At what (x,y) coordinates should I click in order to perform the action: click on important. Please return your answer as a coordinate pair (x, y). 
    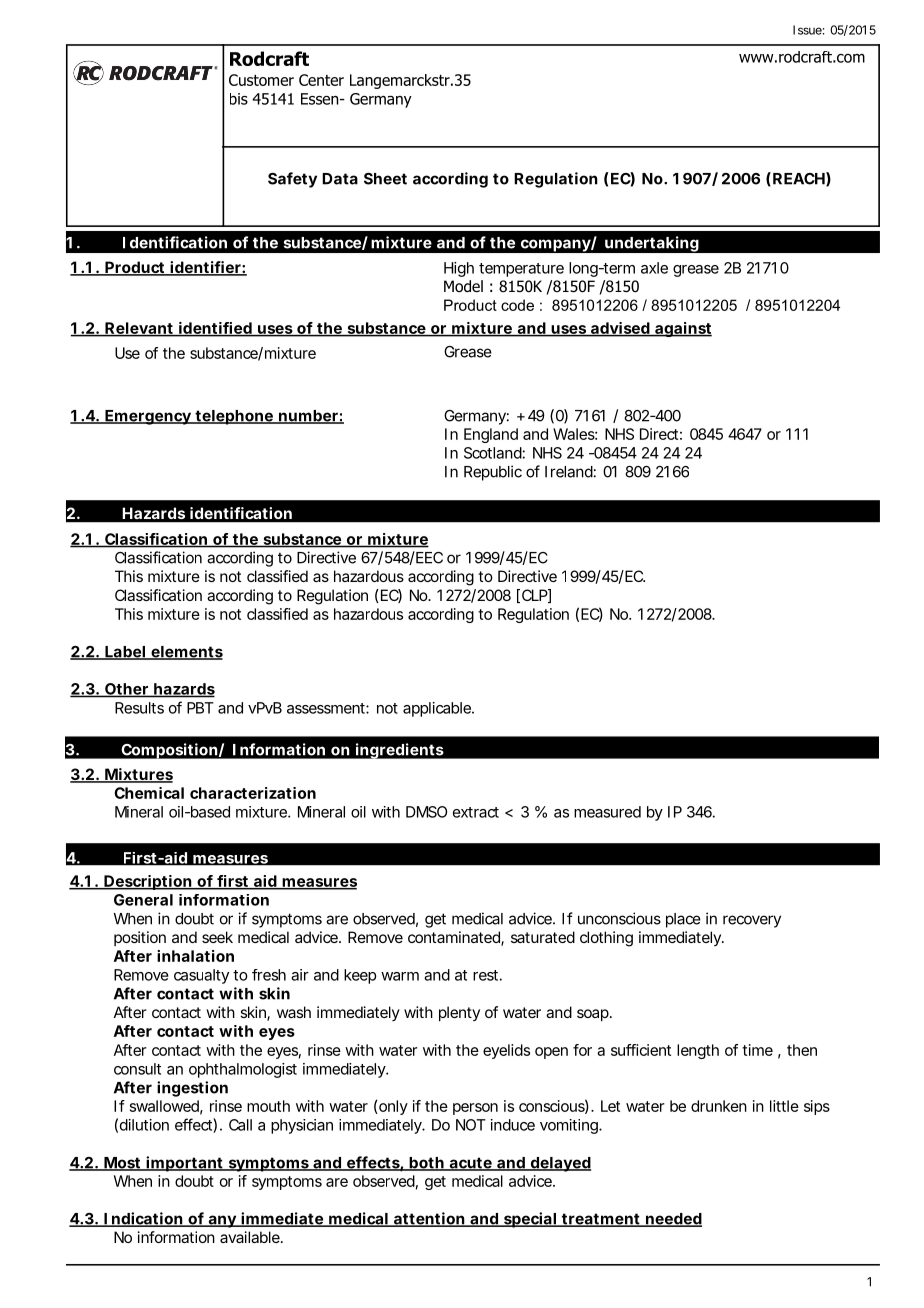
    Looking at the image, I should click on (184, 1164).
